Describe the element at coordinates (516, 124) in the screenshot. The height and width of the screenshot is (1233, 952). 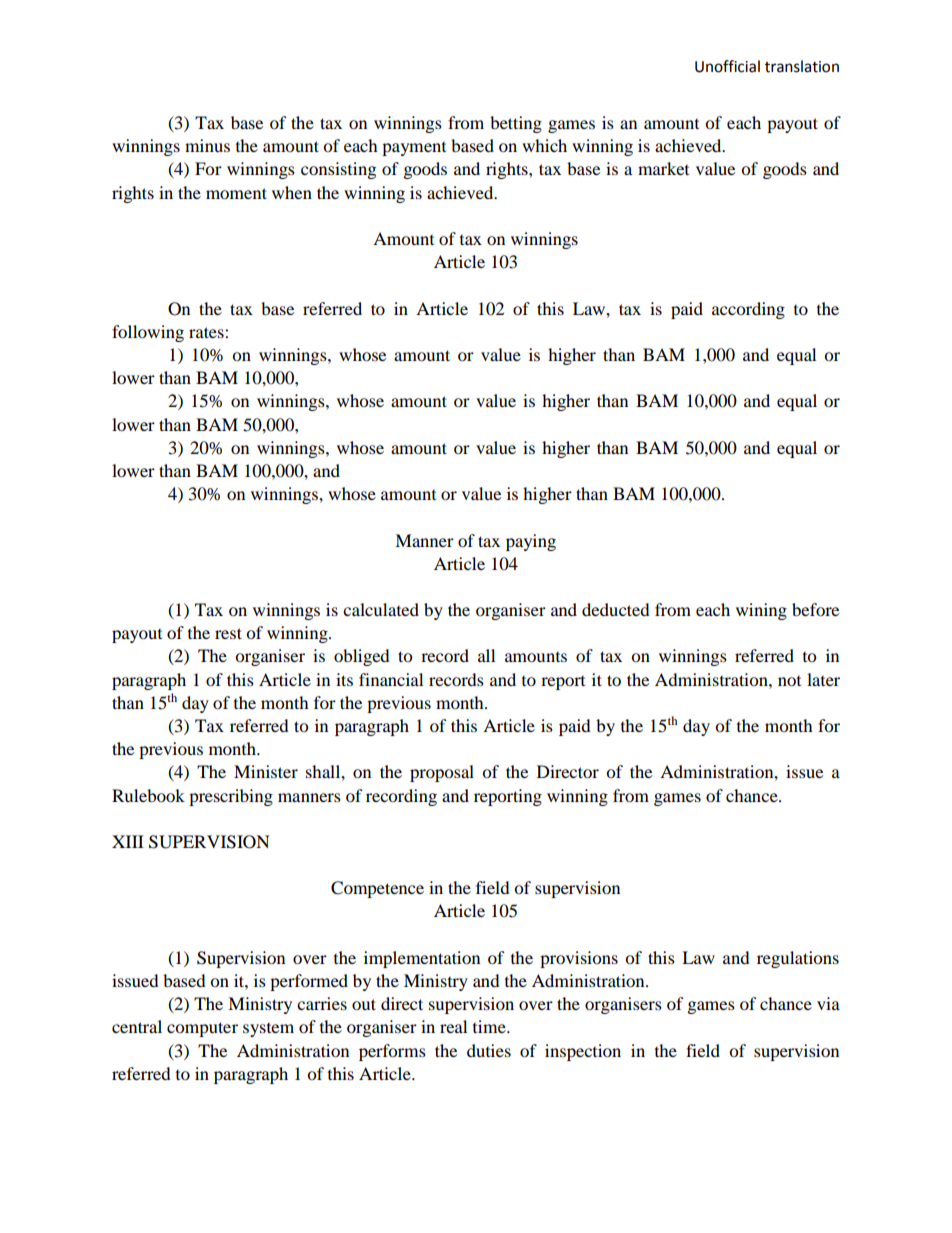
I see `betting` at that location.
